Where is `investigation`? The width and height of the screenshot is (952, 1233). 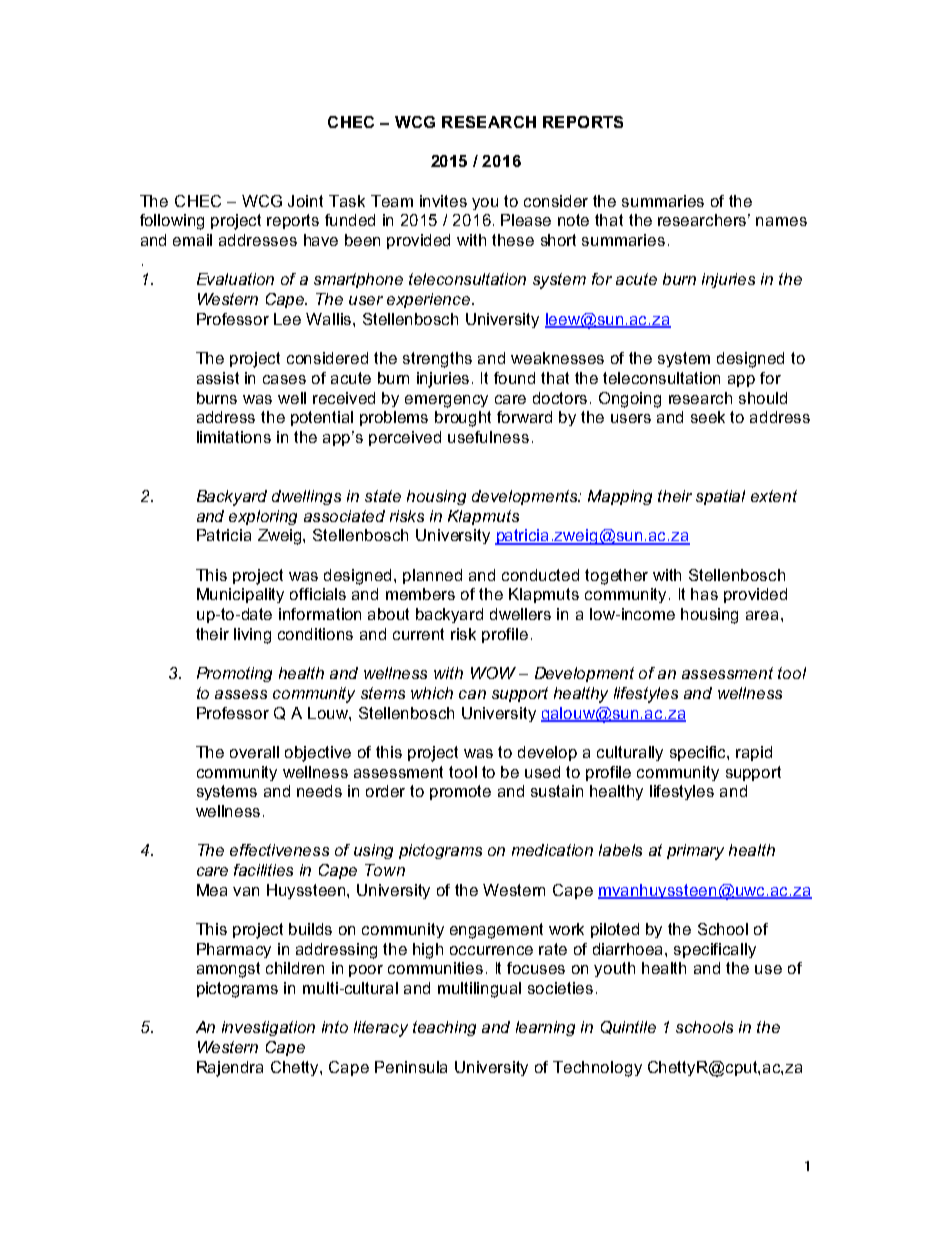
investigation is located at coordinates (268, 1028).
